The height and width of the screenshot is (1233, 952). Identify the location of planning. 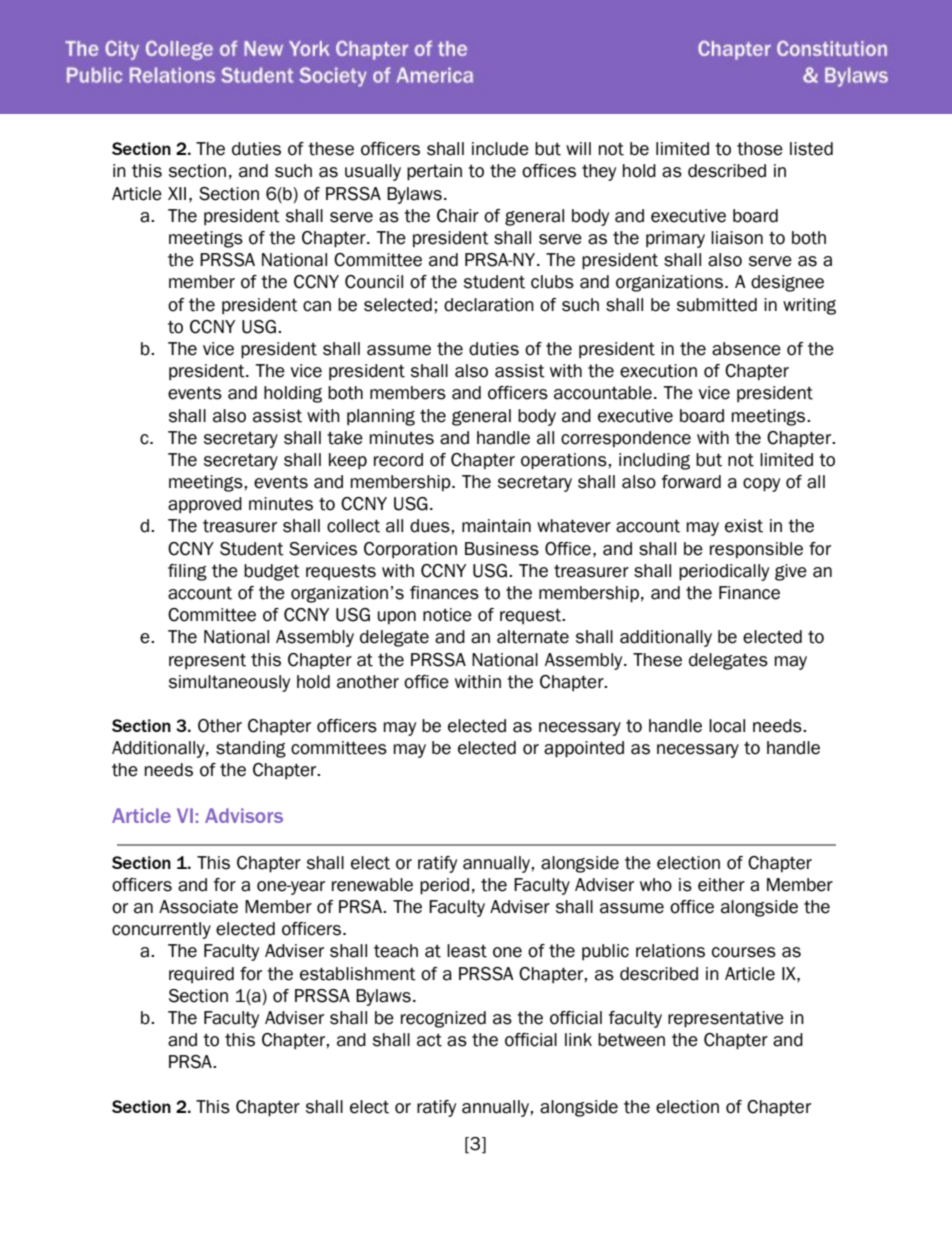
(381, 417).
